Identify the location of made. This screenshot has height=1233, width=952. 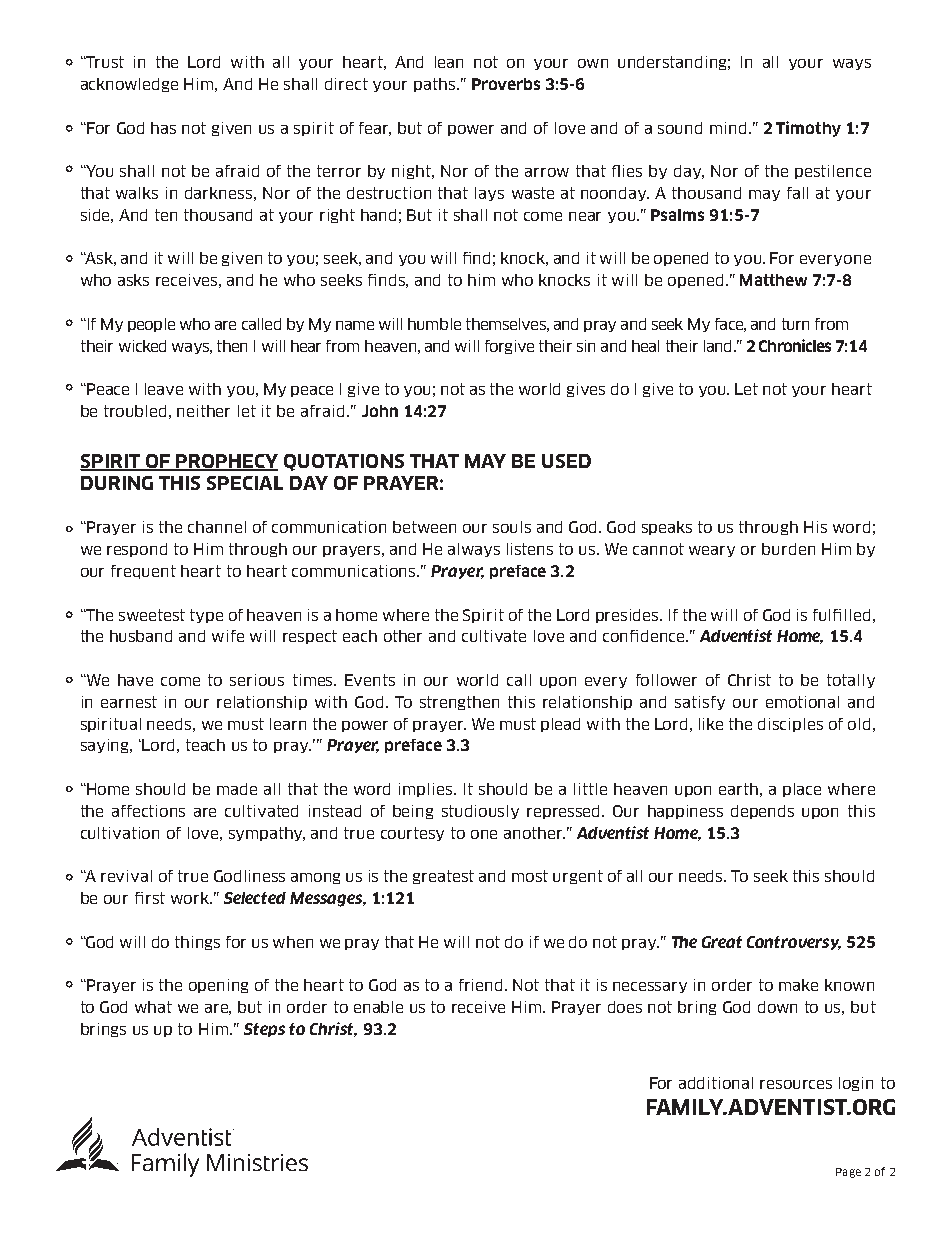
(237, 789).
